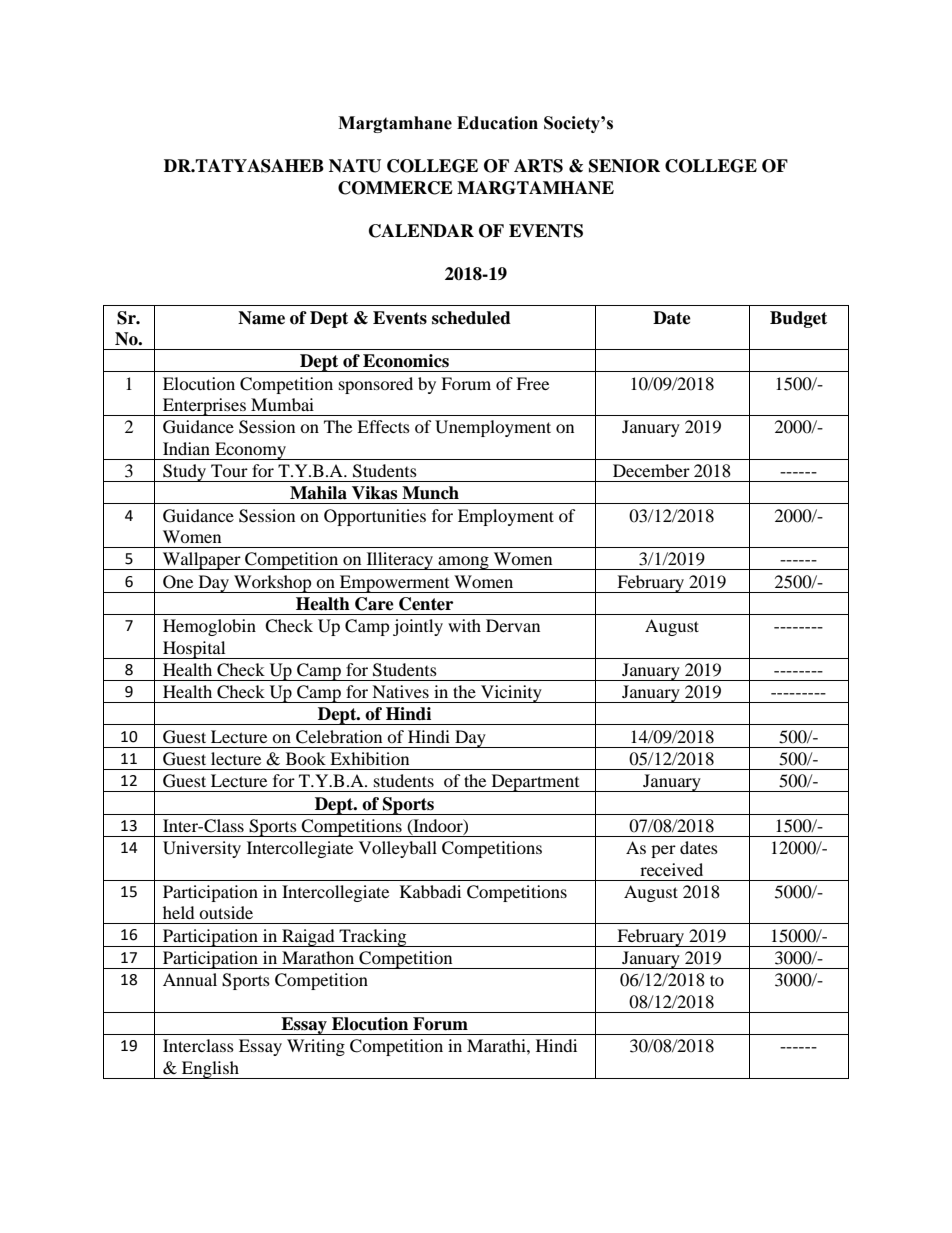 This document has height=1233, width=952. Describe the element at coordinates (316, 1047) in the document. I see `Writing` at that location.
